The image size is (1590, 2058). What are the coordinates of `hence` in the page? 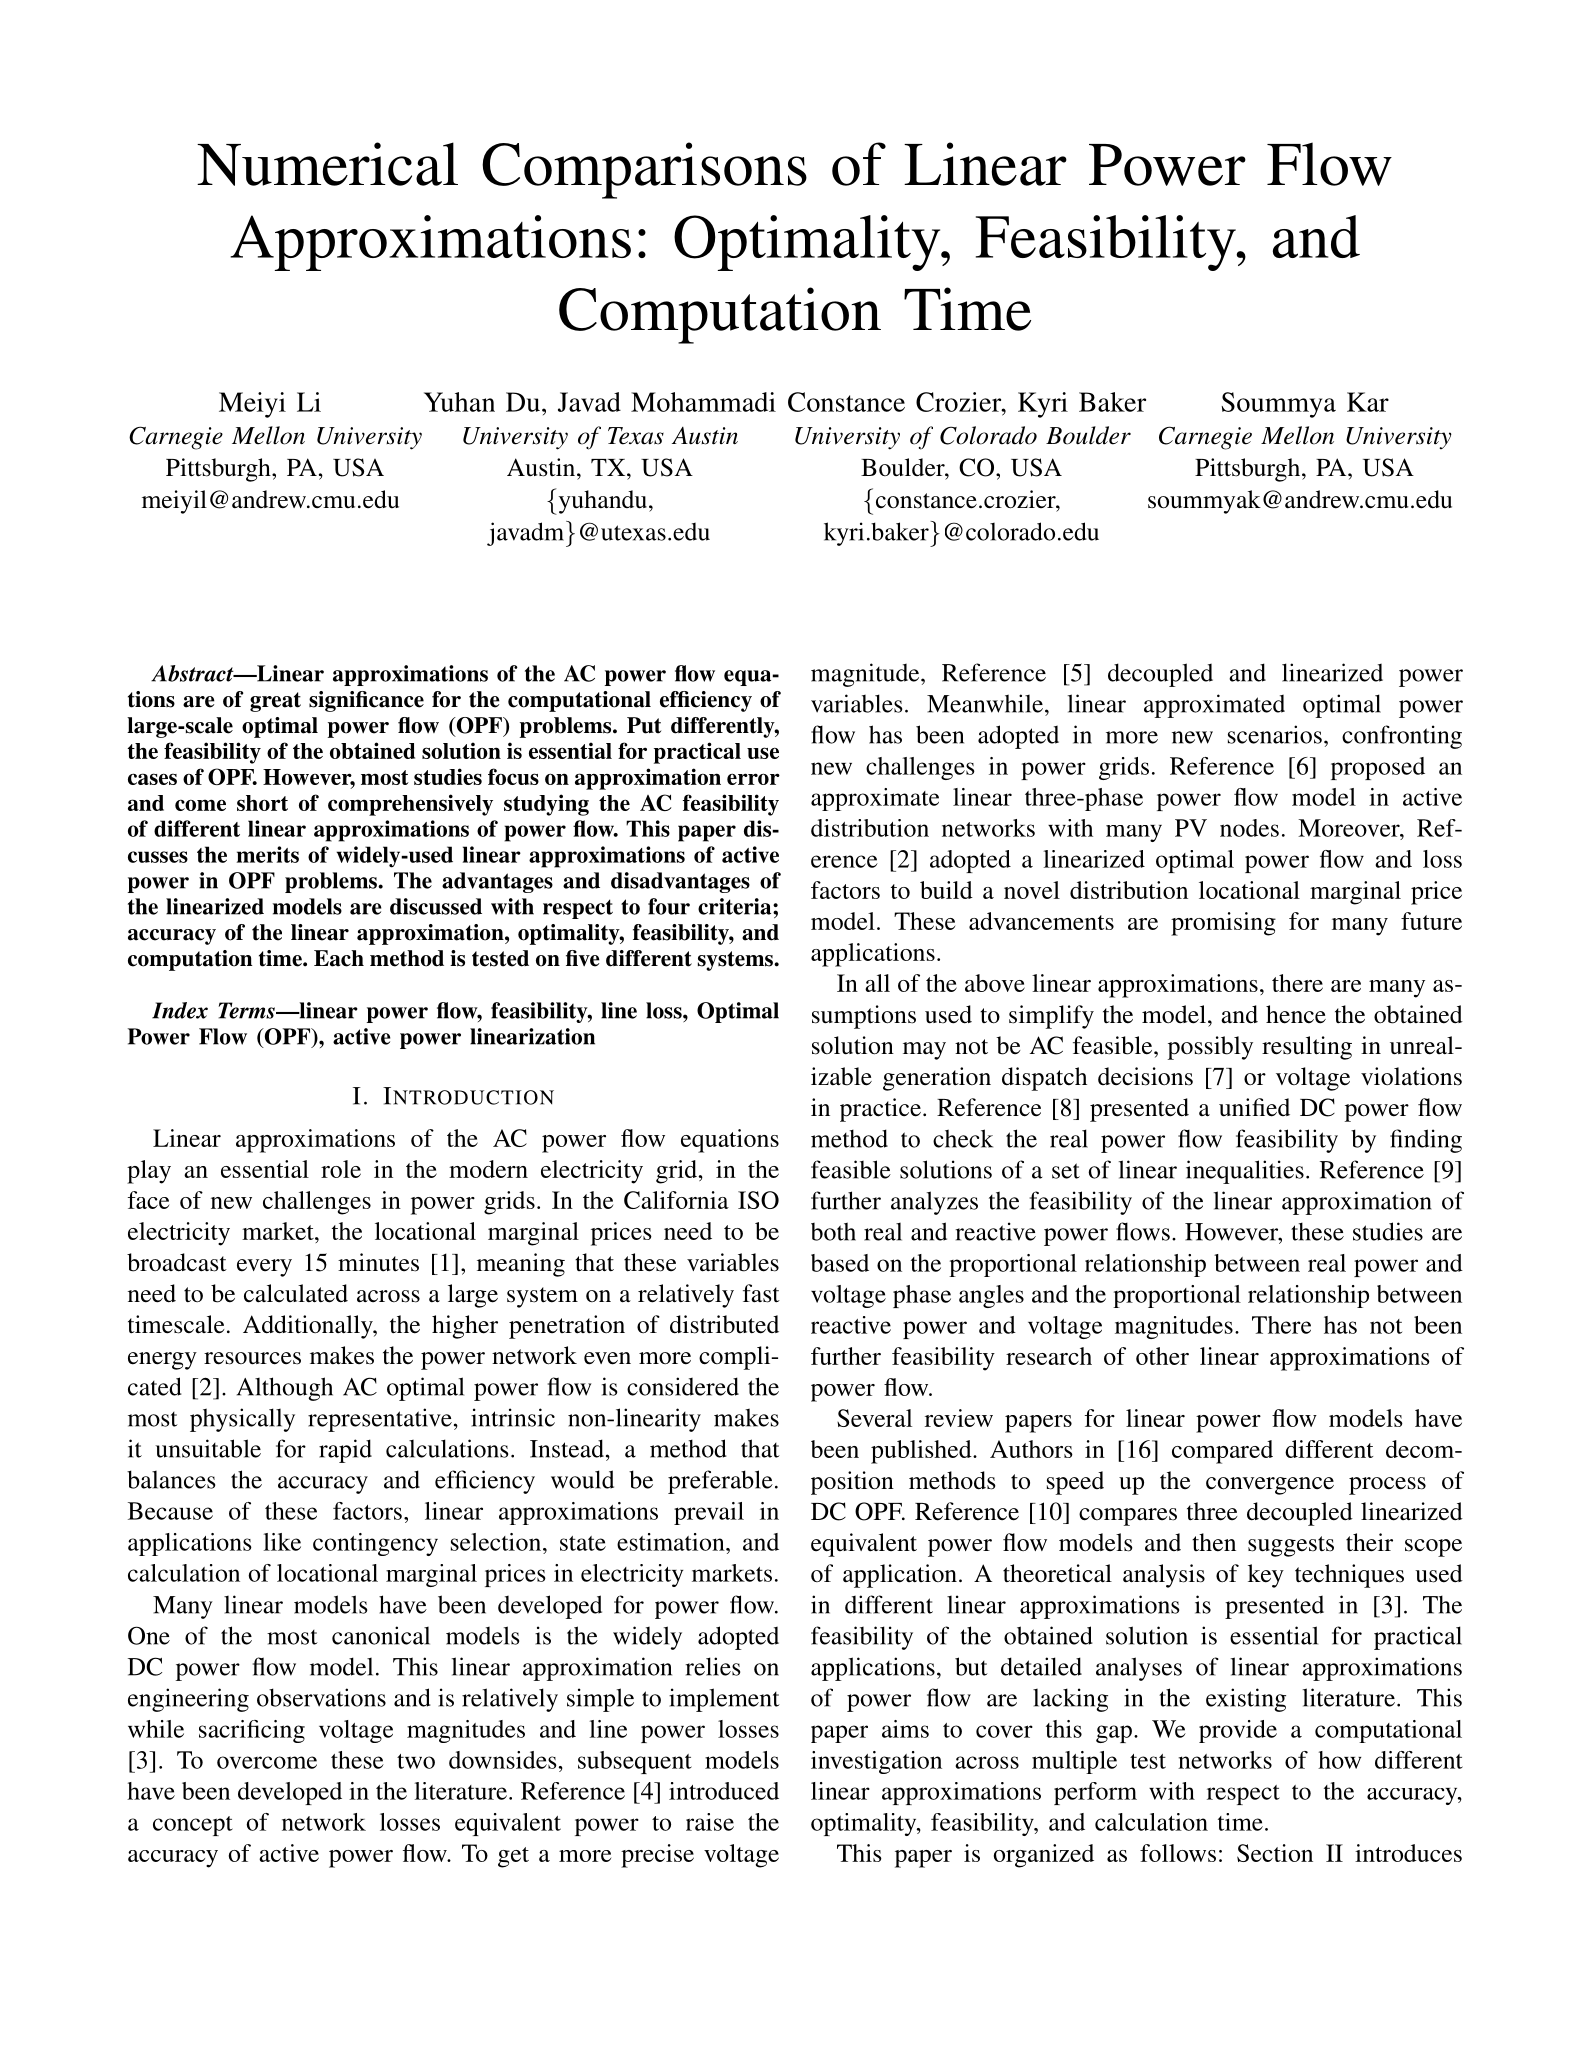 It's located at (1296, 1014).
